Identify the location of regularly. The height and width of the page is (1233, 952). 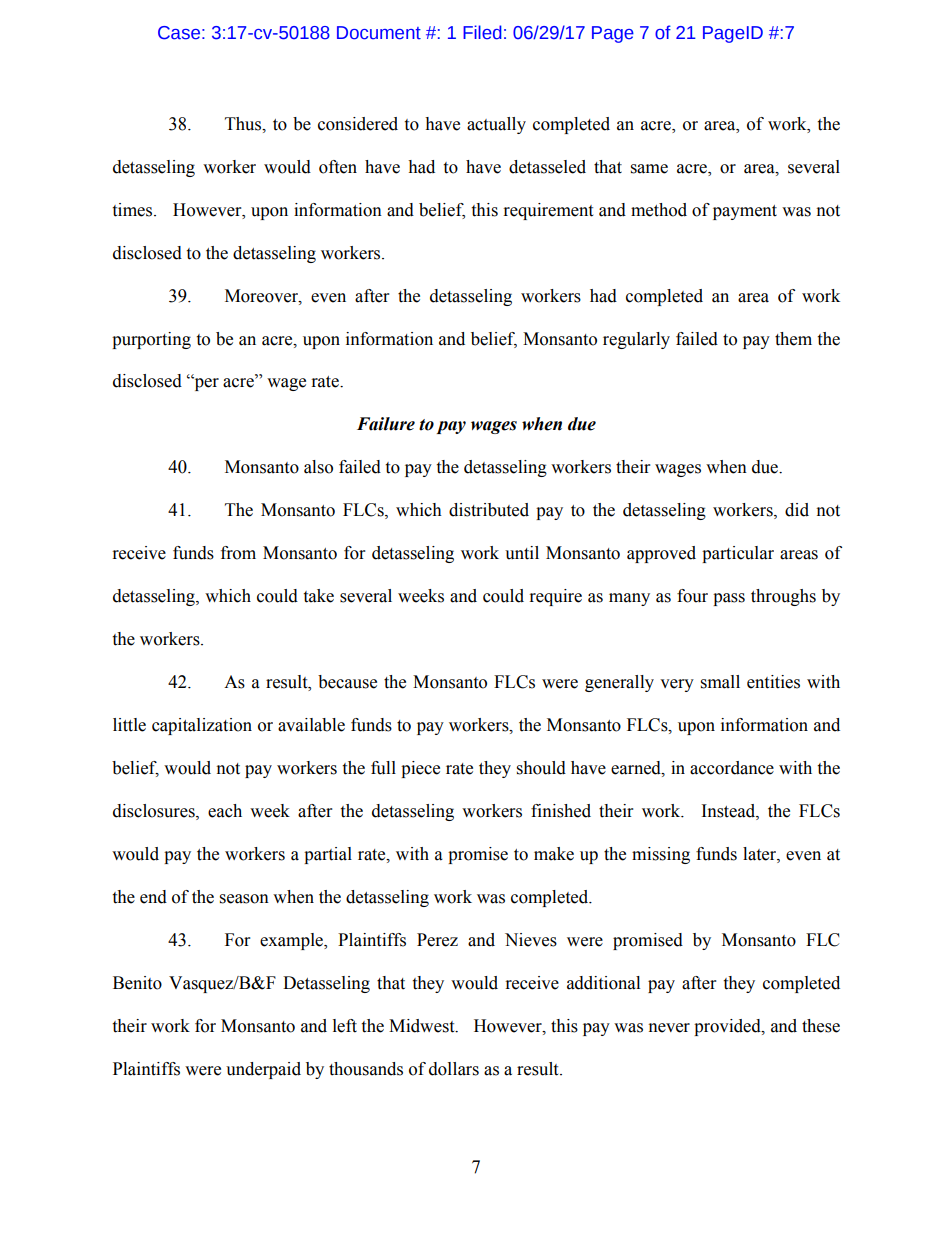
(636, 340).
